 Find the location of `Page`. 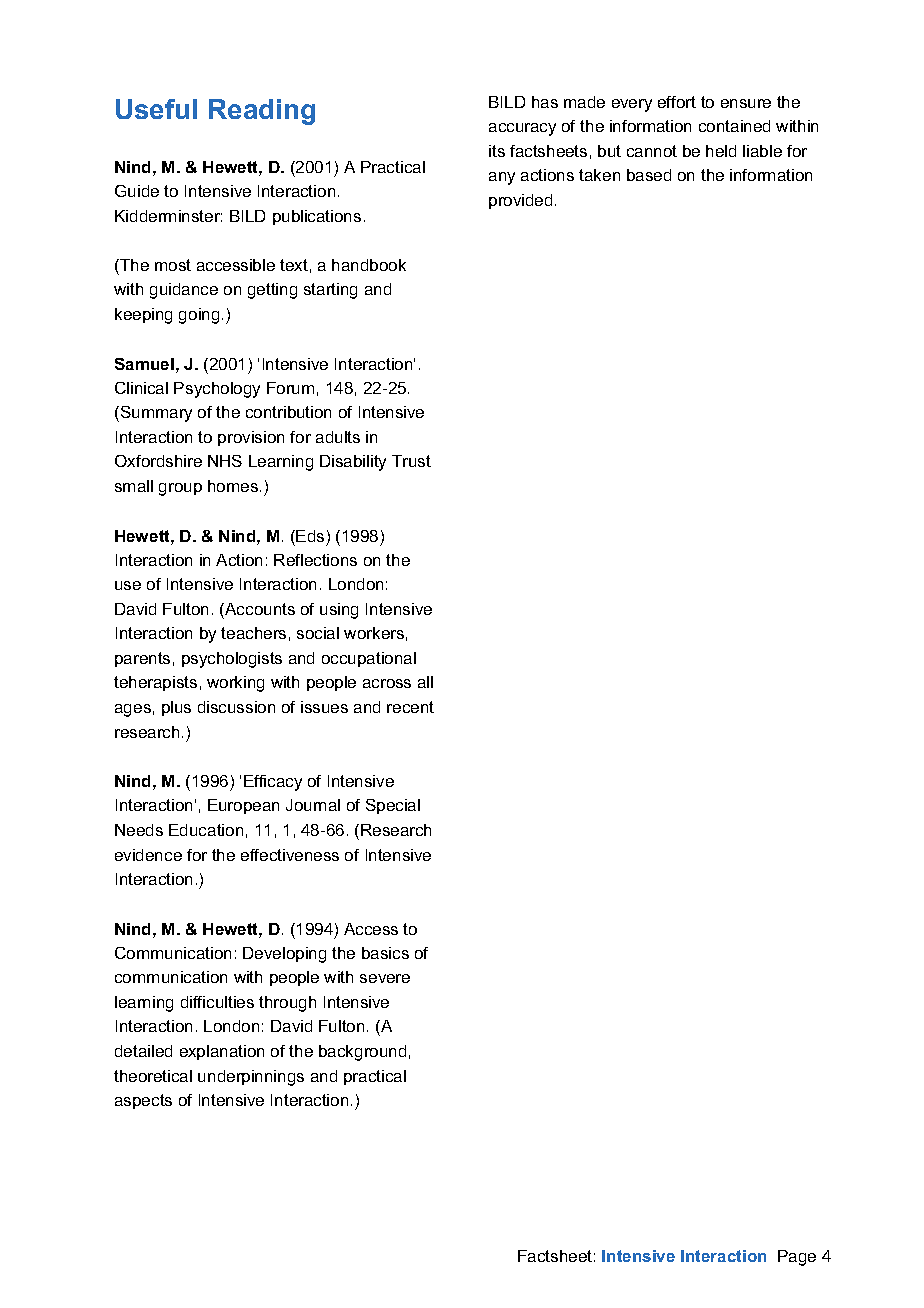

Page is located at coordinates (797, 1258).
